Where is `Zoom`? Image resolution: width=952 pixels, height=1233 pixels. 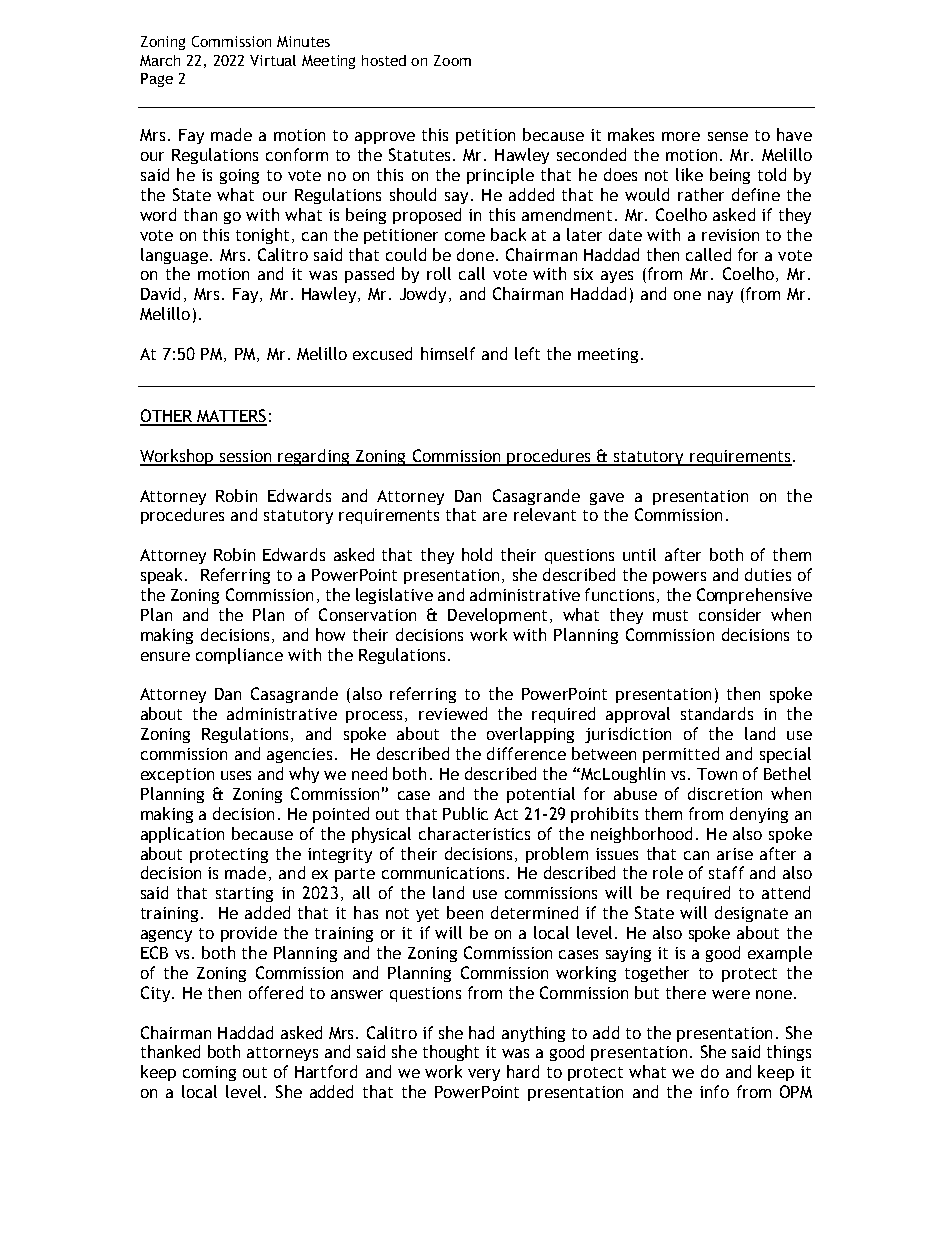 Zoom is located at coordinates (452, 60).
